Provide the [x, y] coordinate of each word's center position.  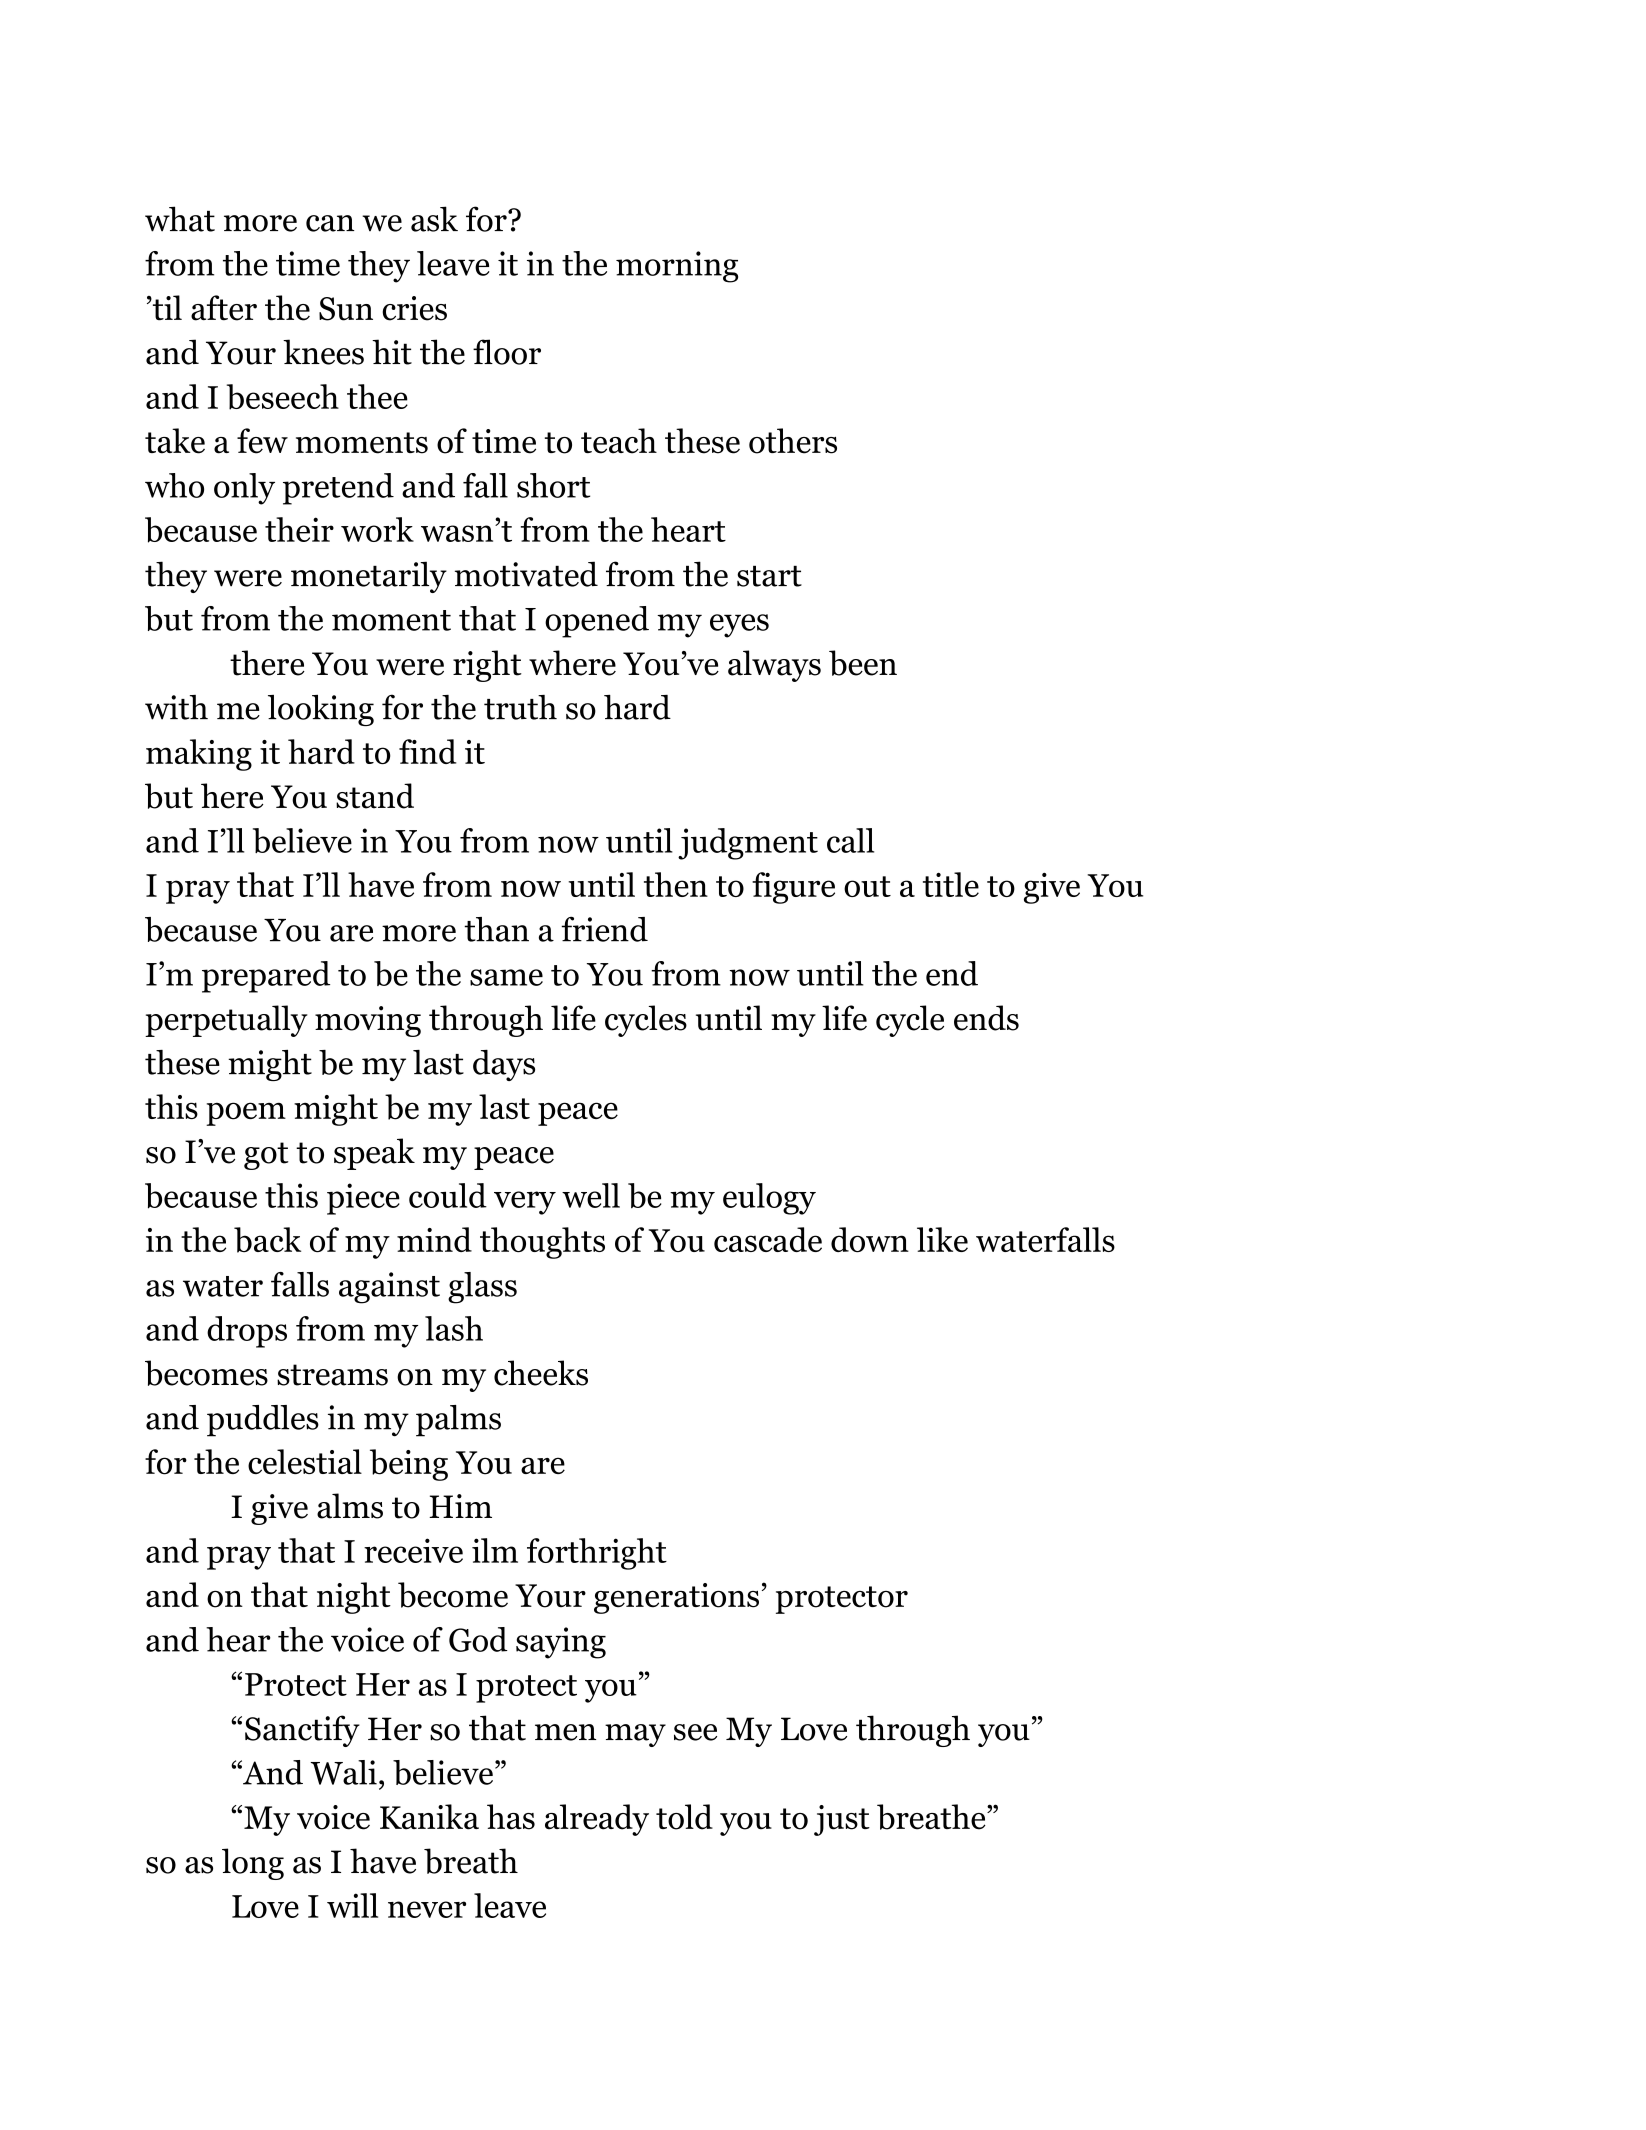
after [224, 308]
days [504, 1065]
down [870, 1239]
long [253, 1864]
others [793, 441]
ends [986, 1018]
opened [597, 622]
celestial [305, 1461]
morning [677, 267]
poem [246, 1114]
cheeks [541, 1373]
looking [321, 710]
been [863, 663]
